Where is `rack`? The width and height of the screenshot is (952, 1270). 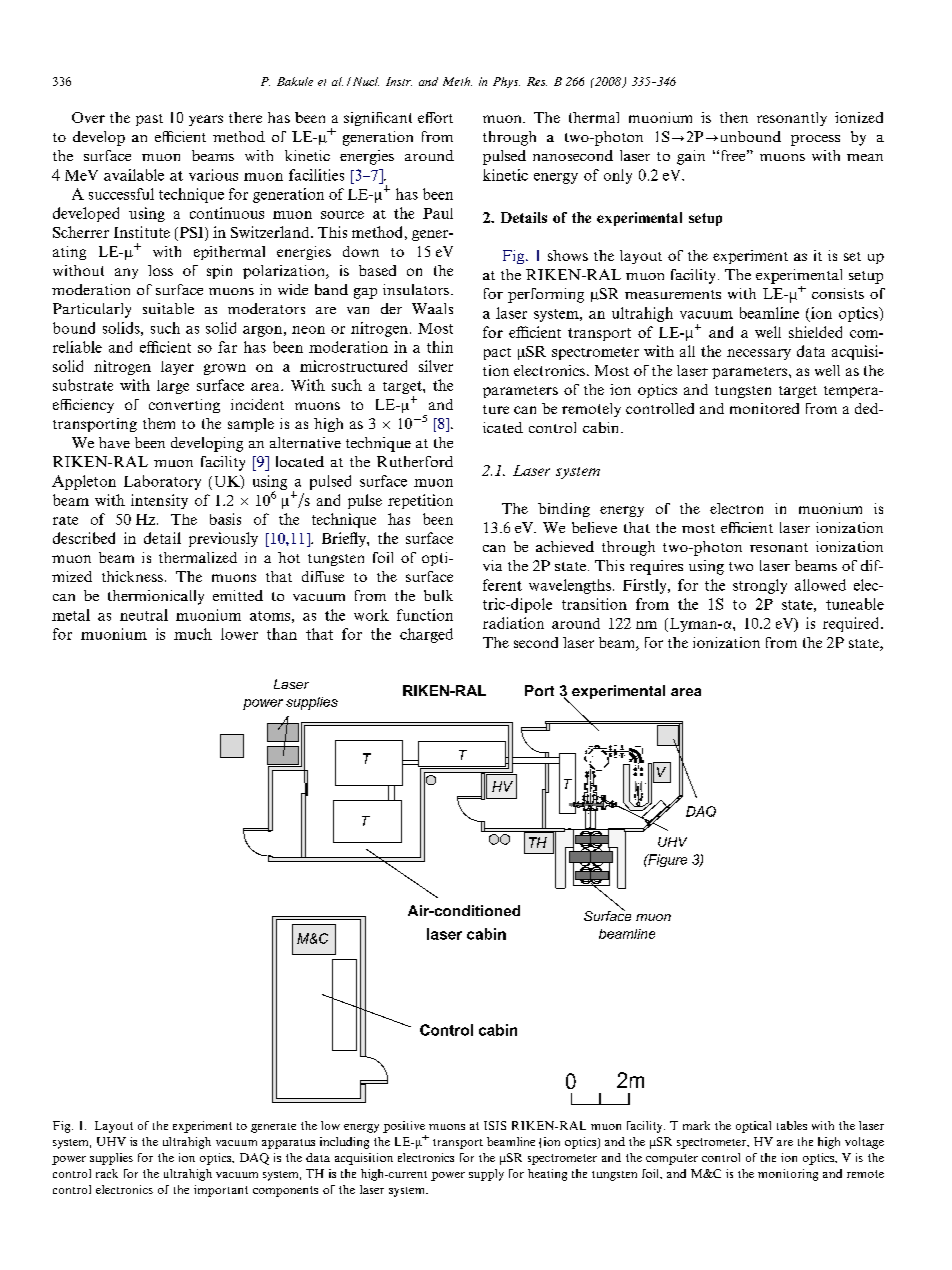 rack is located at coordinates (107, 1173).
